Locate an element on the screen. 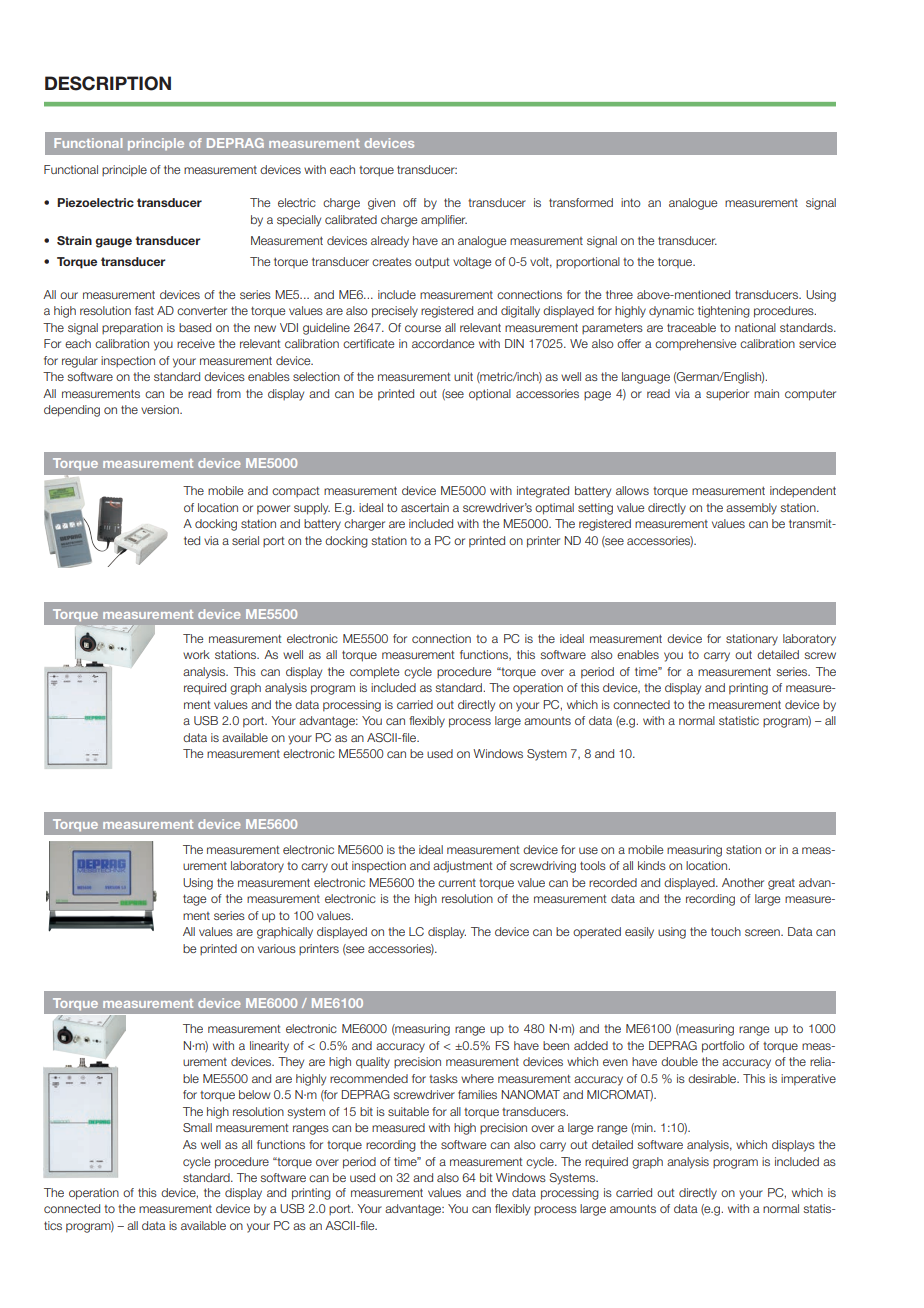  given is located at coordinates (381, 204).
